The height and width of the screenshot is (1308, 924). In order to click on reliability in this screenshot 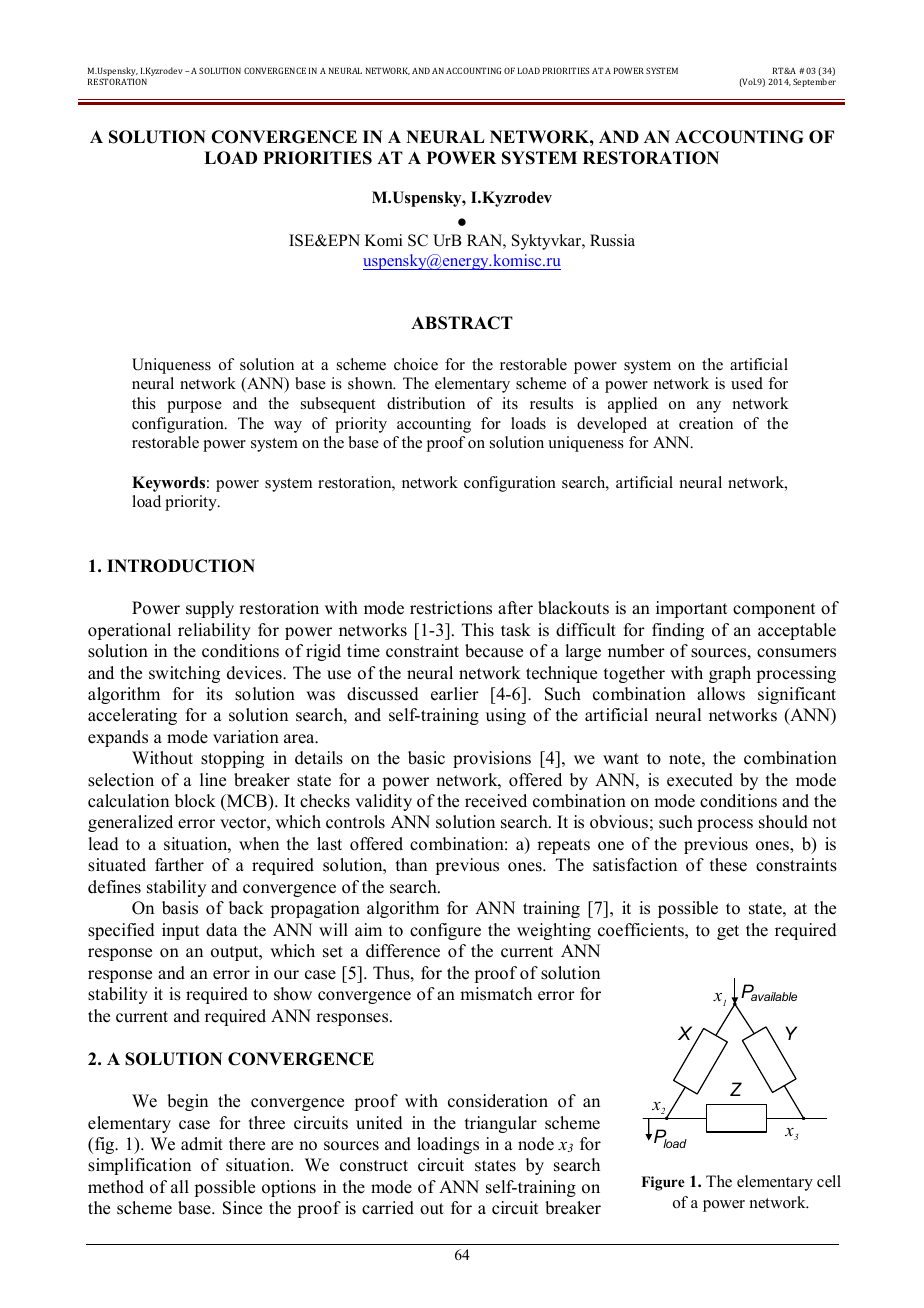, I will do `click(214, 631)`.
